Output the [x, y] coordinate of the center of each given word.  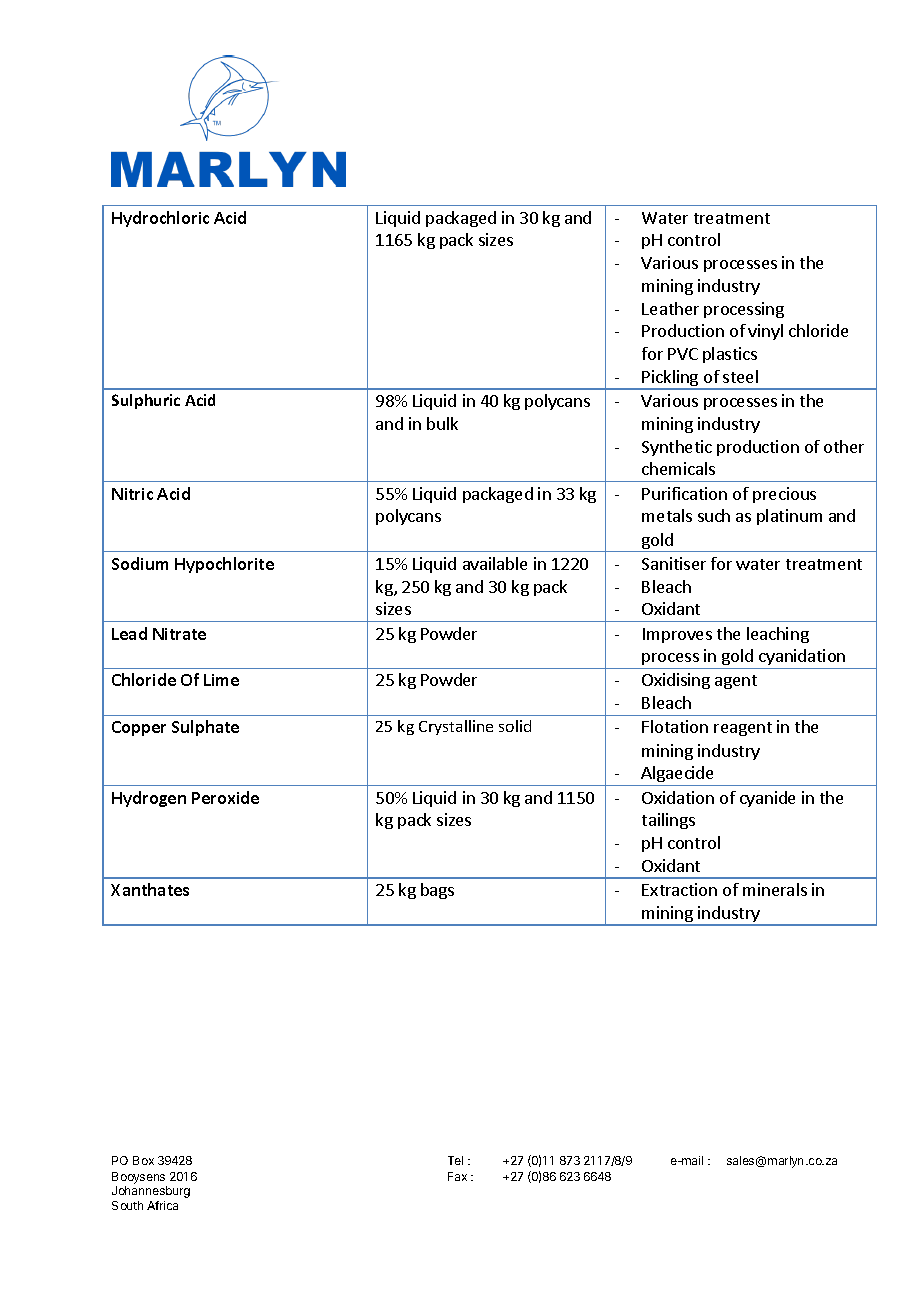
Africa [162, 1205]
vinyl [765, 332]
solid [515, 726]
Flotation [675, 726]
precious [784, 495]
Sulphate [205, 728]
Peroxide [225, 797]
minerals [775, 889]
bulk [442, 423]
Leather [670, 308]
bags [437, 891]
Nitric [132, 494]
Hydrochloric [160, 219]
